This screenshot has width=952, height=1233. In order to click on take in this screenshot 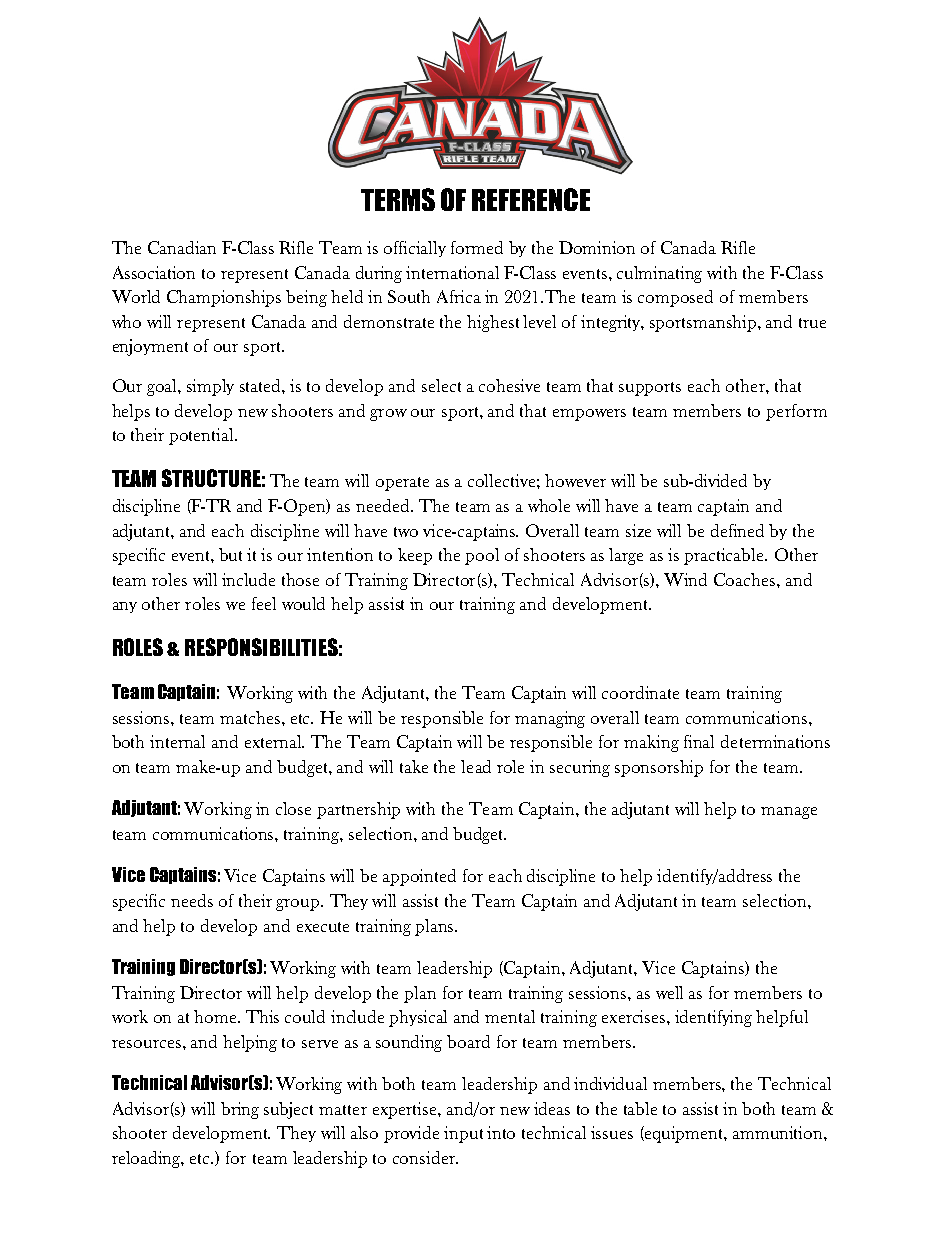, I will do `click(414, 766)`.
